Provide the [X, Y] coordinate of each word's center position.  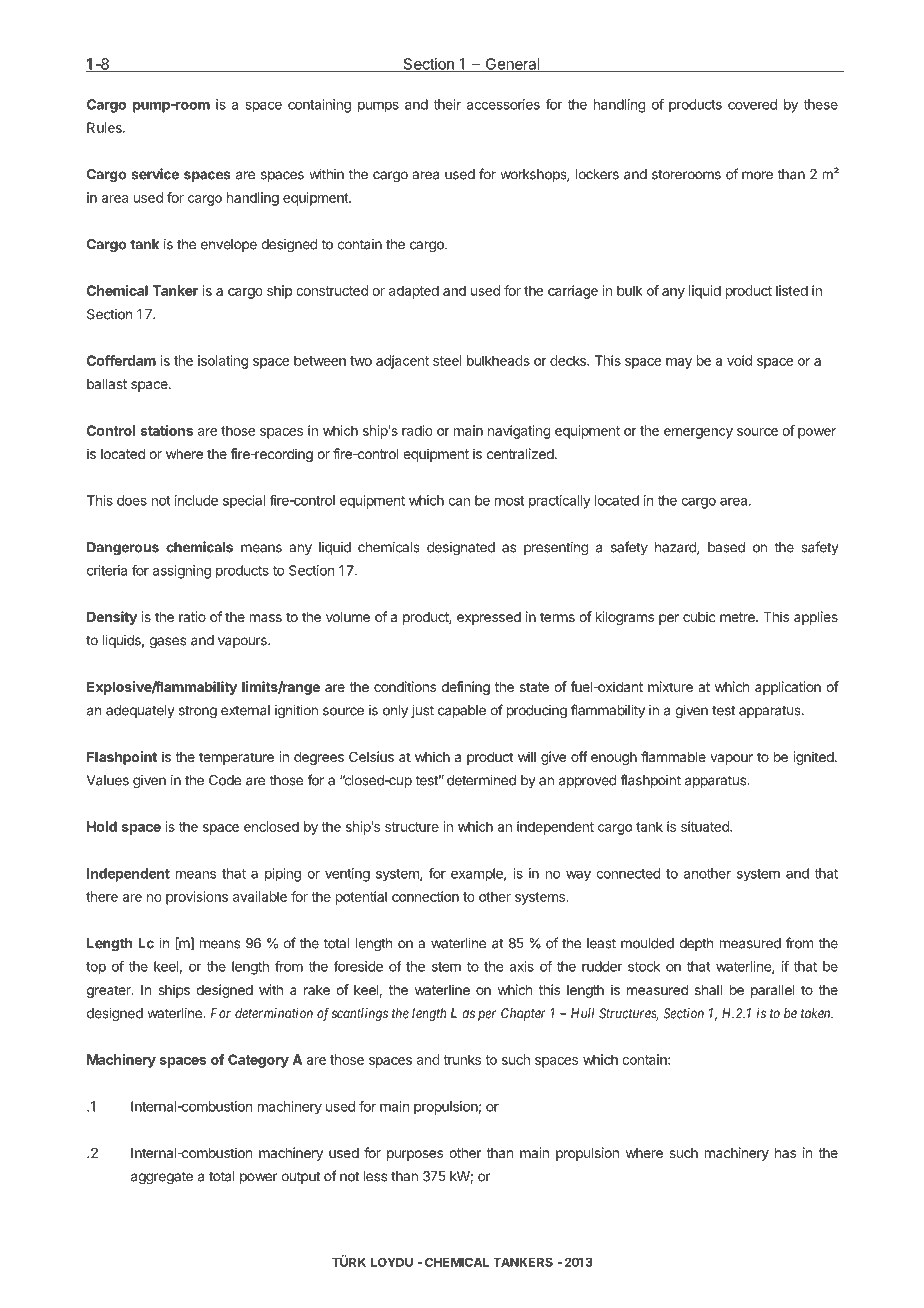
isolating [223, 362]
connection [425, 896]
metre [738, 617]
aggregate [162, 1178]
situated [706, 826]
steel [447, 360]
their [447, 104]
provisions [197, 898]
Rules [105, 127]
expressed [489, 618]
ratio [192, 616]
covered [752, 104]
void [739, 360]
